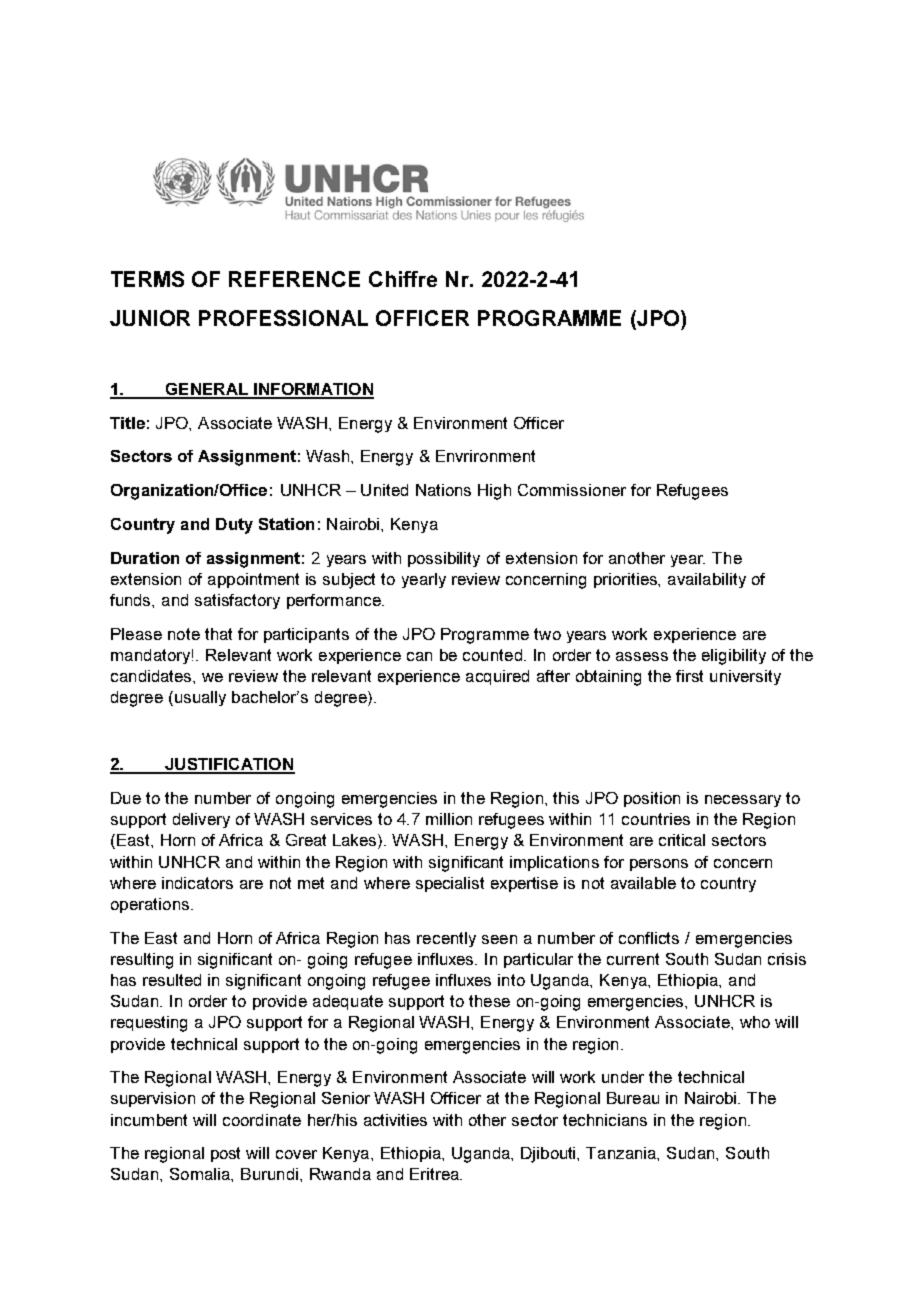 The height and width of the image is (1308, 924). I want to click on conflicts, so click(649, 938).
